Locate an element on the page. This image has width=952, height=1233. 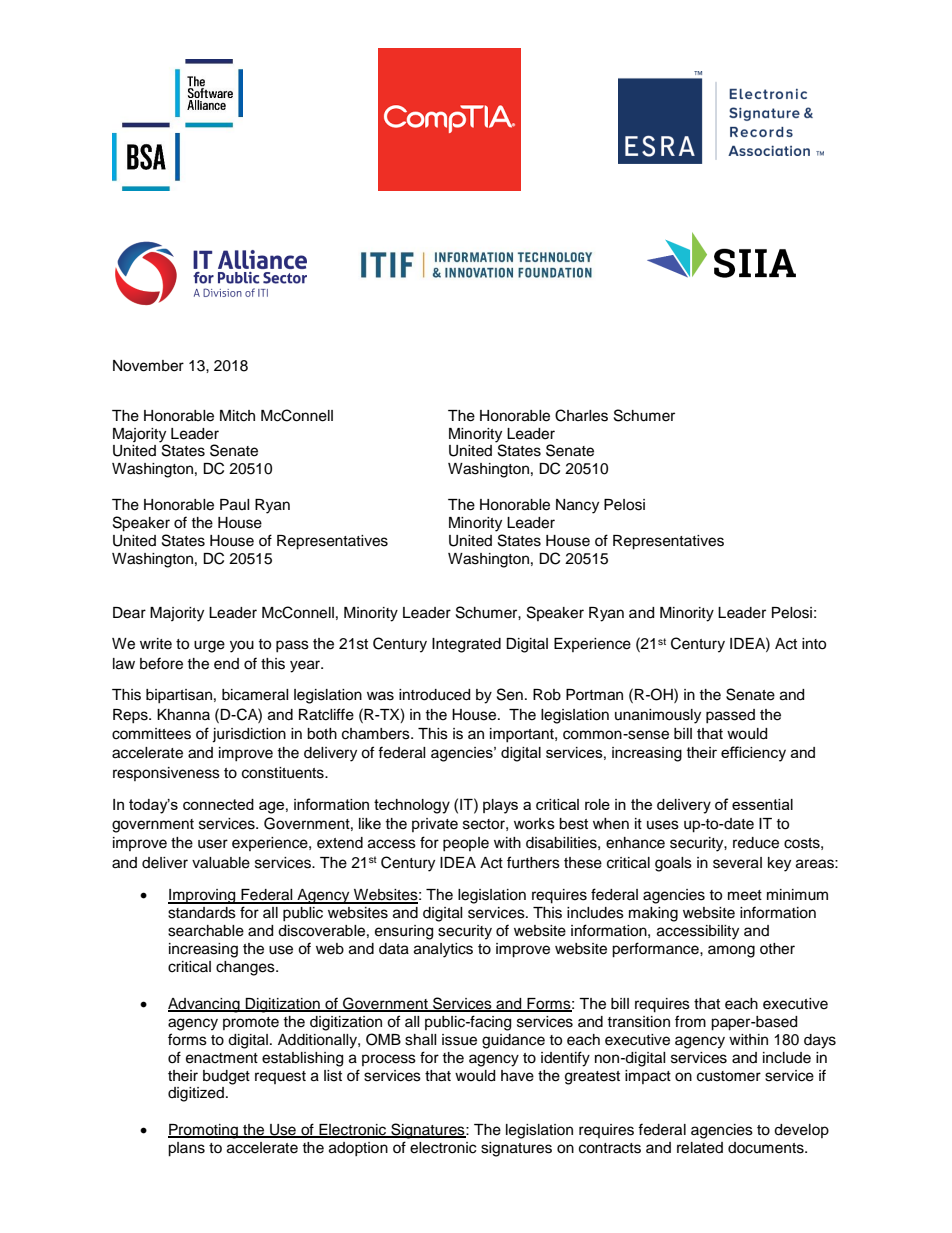
Improving is located at coordinates (203, 896).
